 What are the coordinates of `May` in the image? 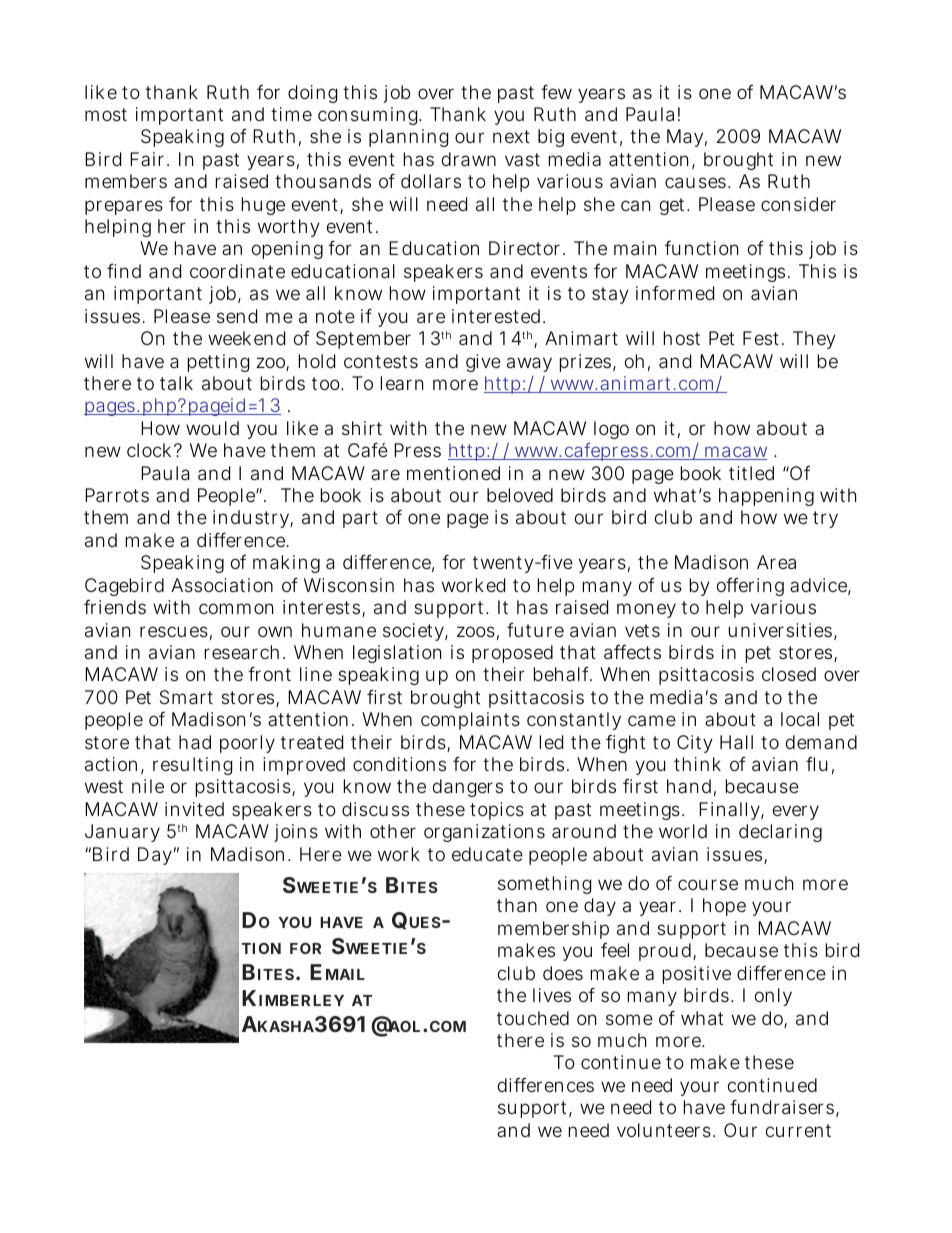 It's located at (687, 138).
